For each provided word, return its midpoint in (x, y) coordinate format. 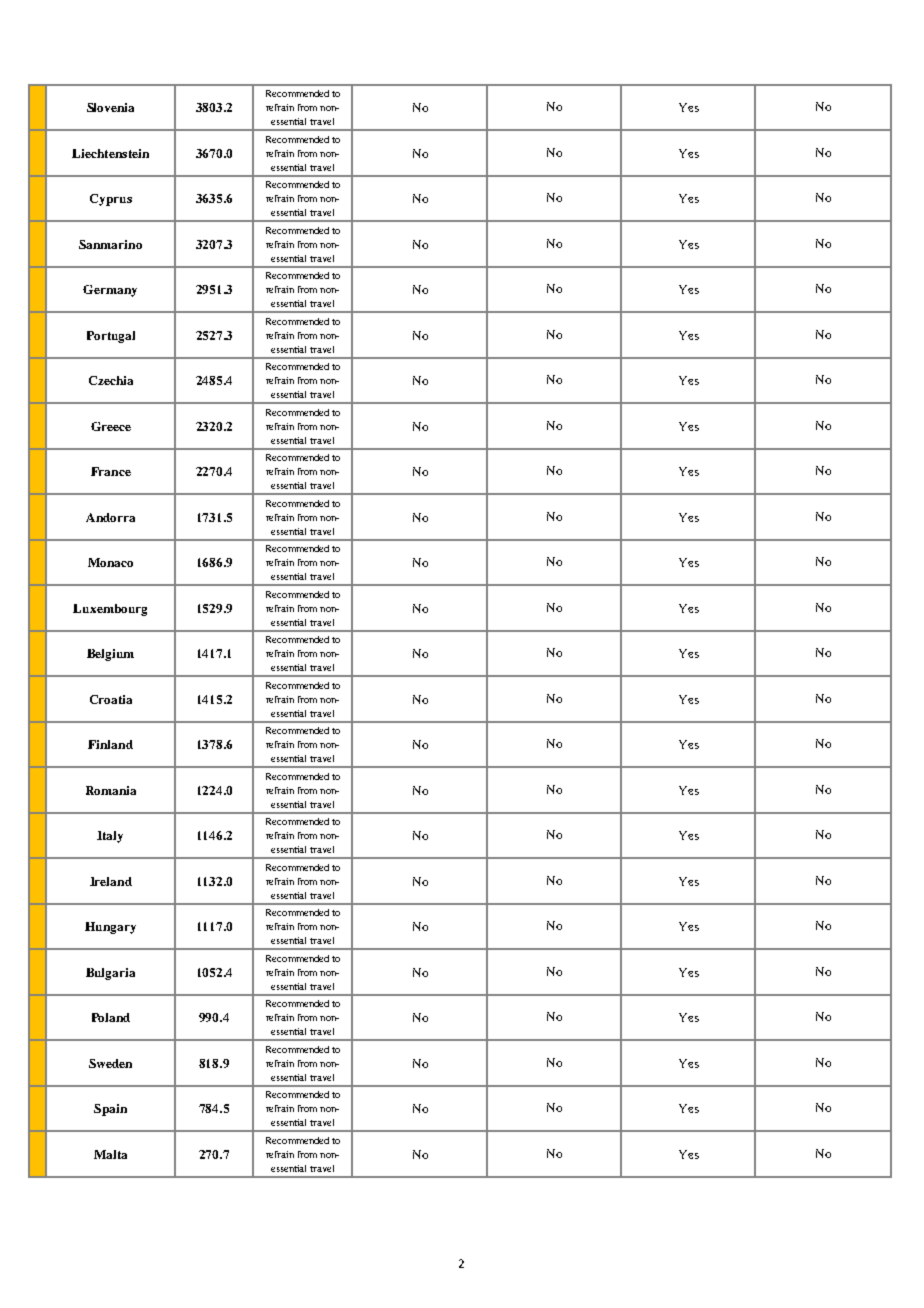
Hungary (110, 928)
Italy (110, 837)
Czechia (111, 380)
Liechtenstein (110, 153)
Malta (110, 1154)
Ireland (111, 881)
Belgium (110, 655)
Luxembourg (110, 610)
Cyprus (111, 200)
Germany (110, 291)
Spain (110, 1110)
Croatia (111, 699)
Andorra (110, 517)
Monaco (110, 562)
